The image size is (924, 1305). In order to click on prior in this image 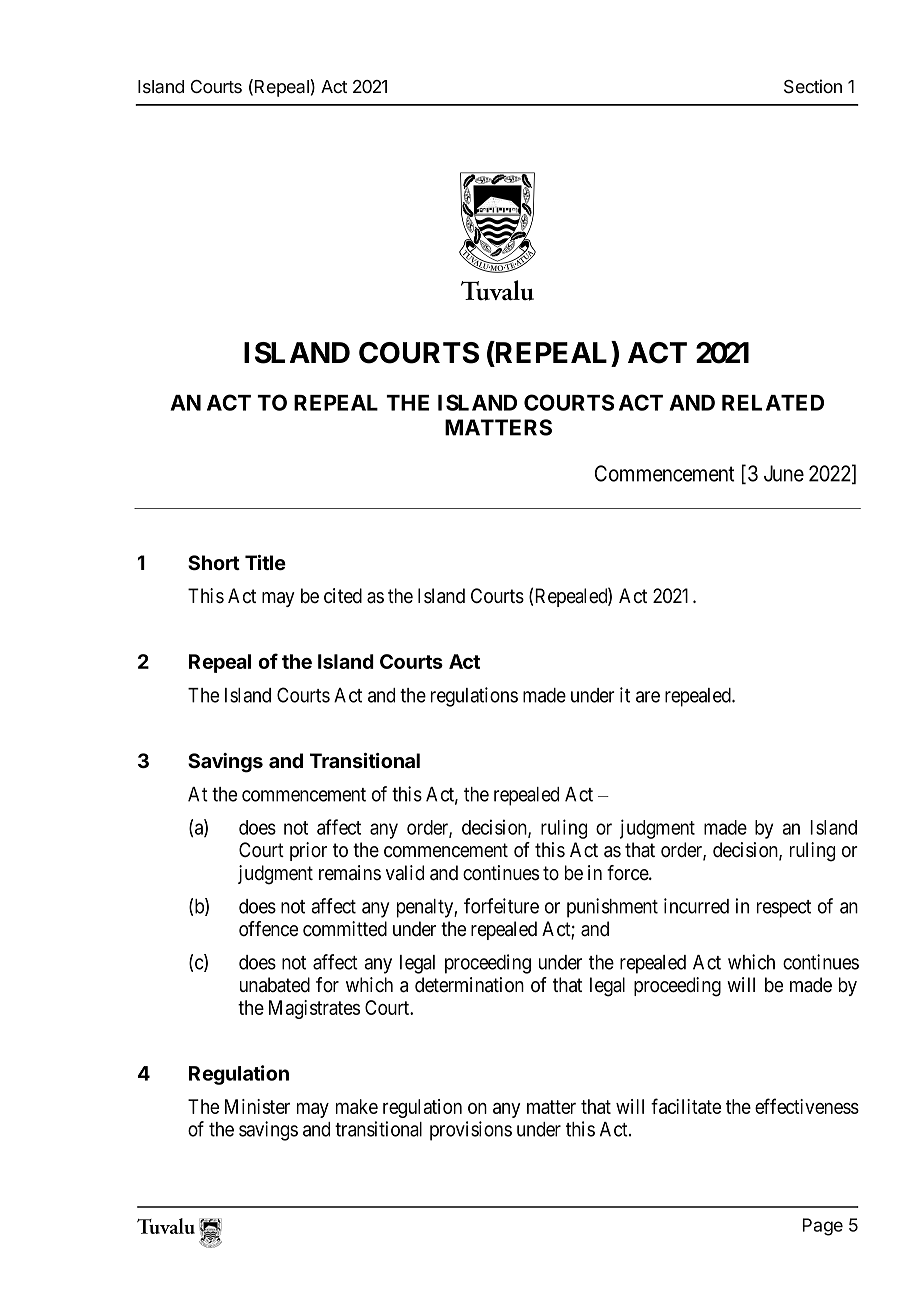, I will do `click(308, 851)`.
